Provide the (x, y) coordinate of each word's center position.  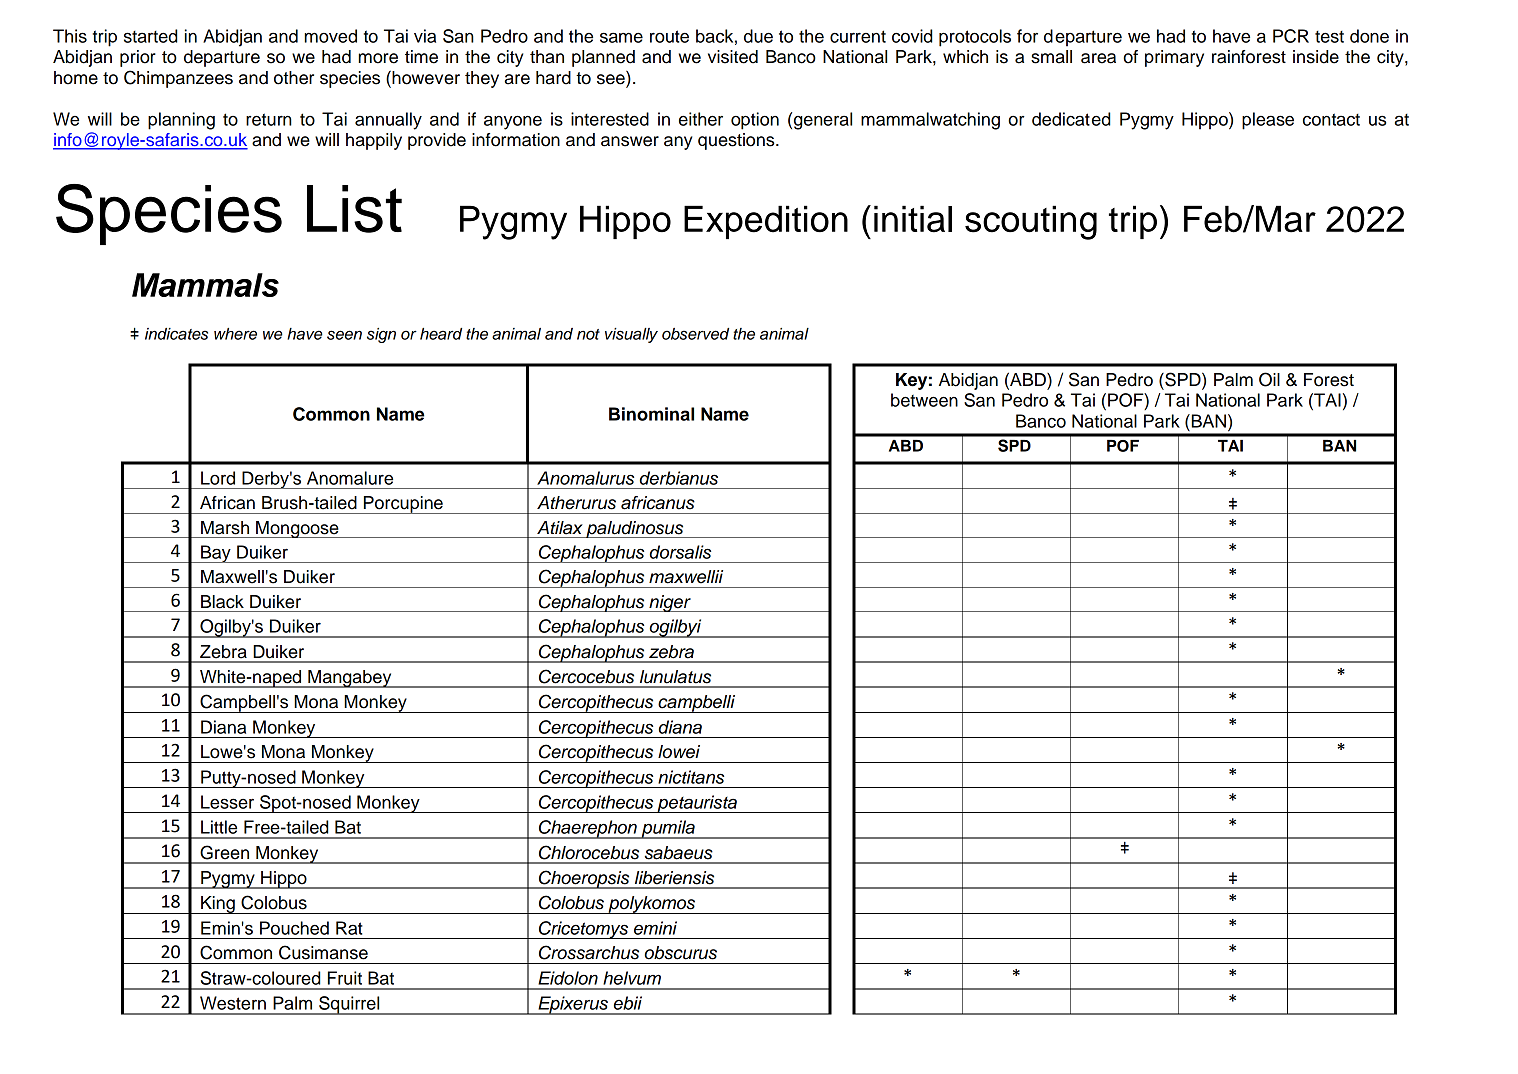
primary (1174, 58)
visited (733, 57)
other (294, 78)
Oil (1269, 379)
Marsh (225, 528)
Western (233, 1003)
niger (670, 603)
